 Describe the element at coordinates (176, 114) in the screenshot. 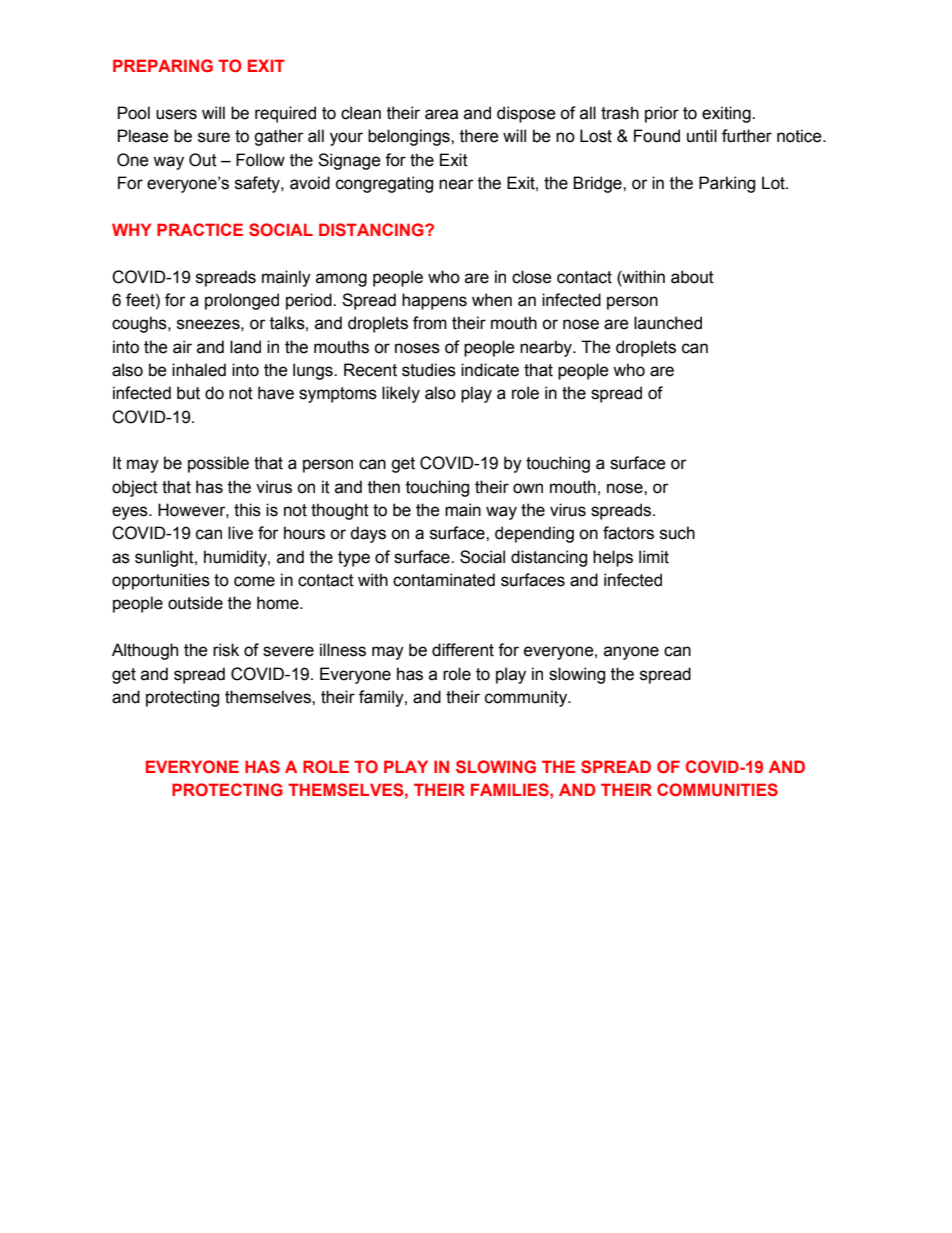

I see `users` at that location.
